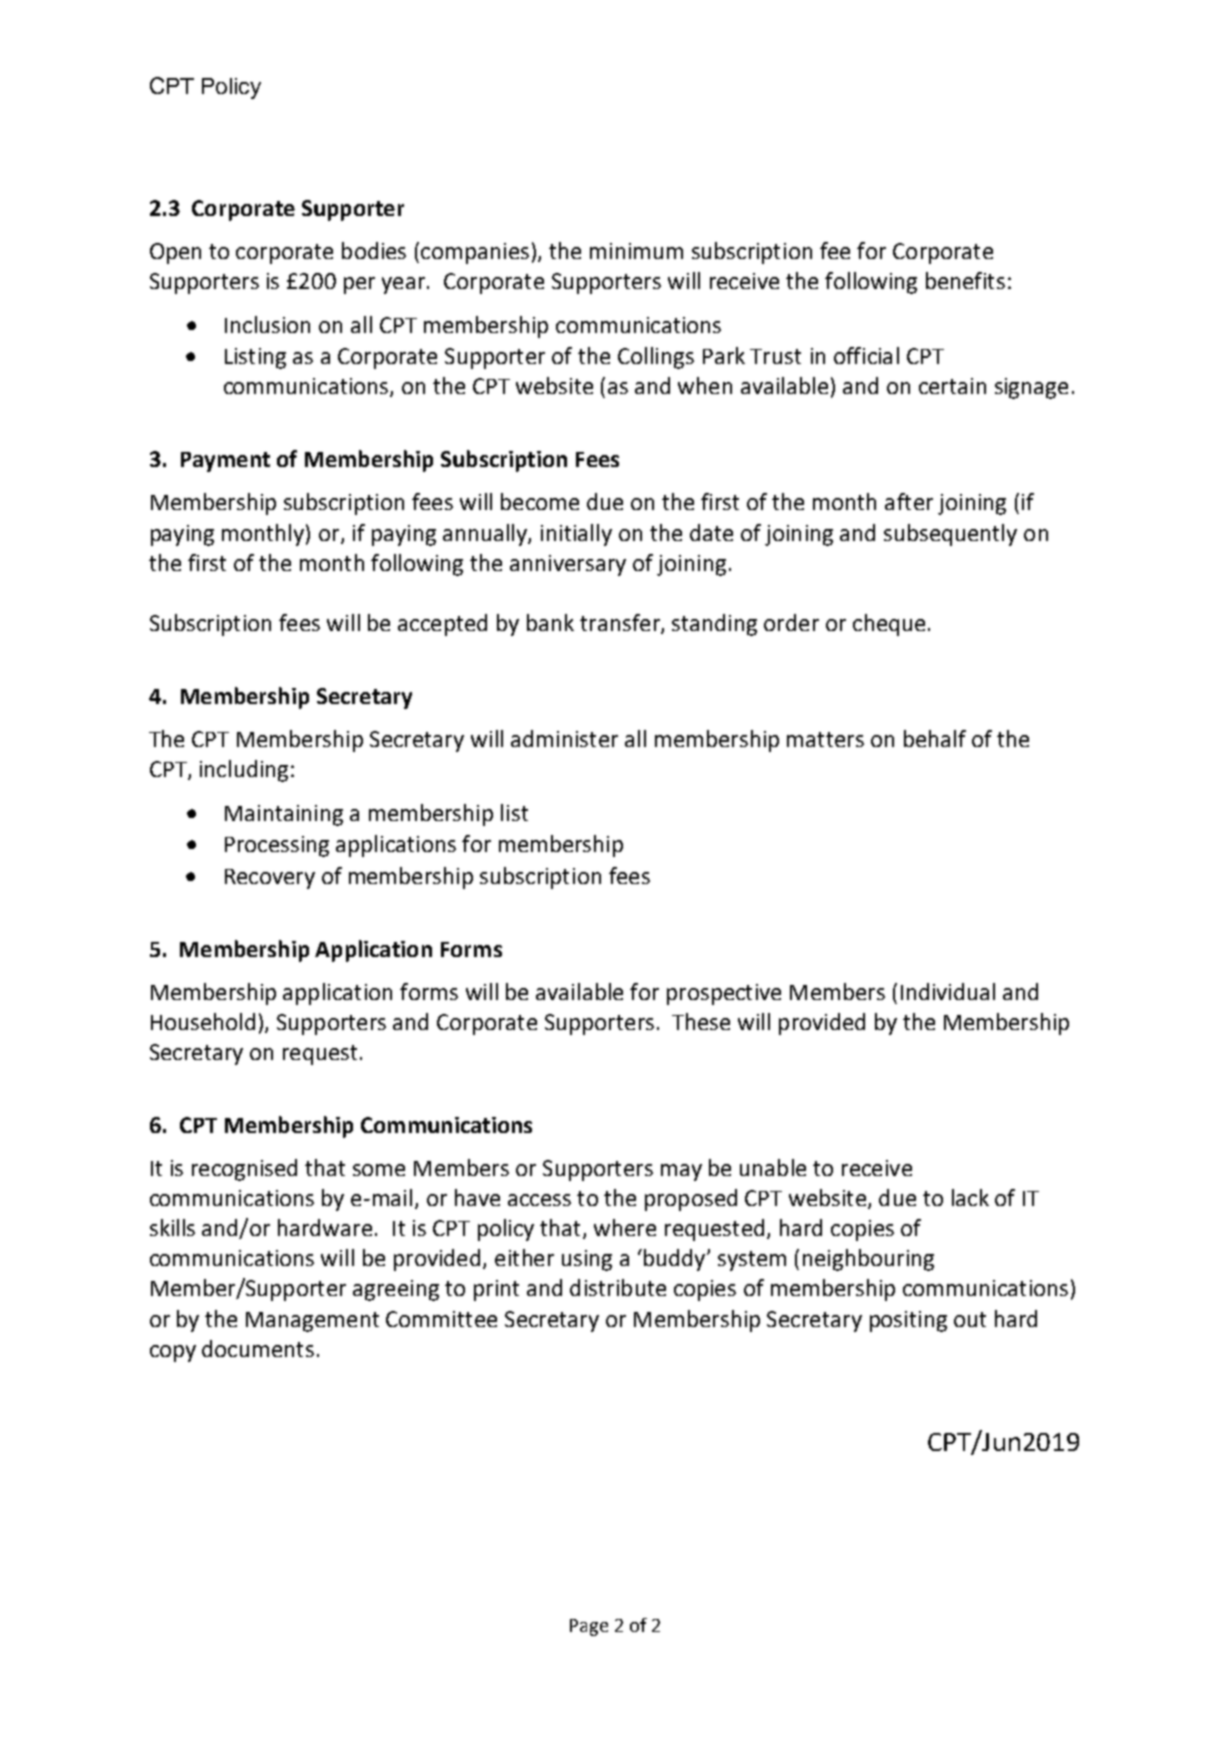 Image resolution: width=1229 pixels, height=1738 pixels. Describe the element at coordinates (965, 280) in the image. I see `benefits` at that location.
